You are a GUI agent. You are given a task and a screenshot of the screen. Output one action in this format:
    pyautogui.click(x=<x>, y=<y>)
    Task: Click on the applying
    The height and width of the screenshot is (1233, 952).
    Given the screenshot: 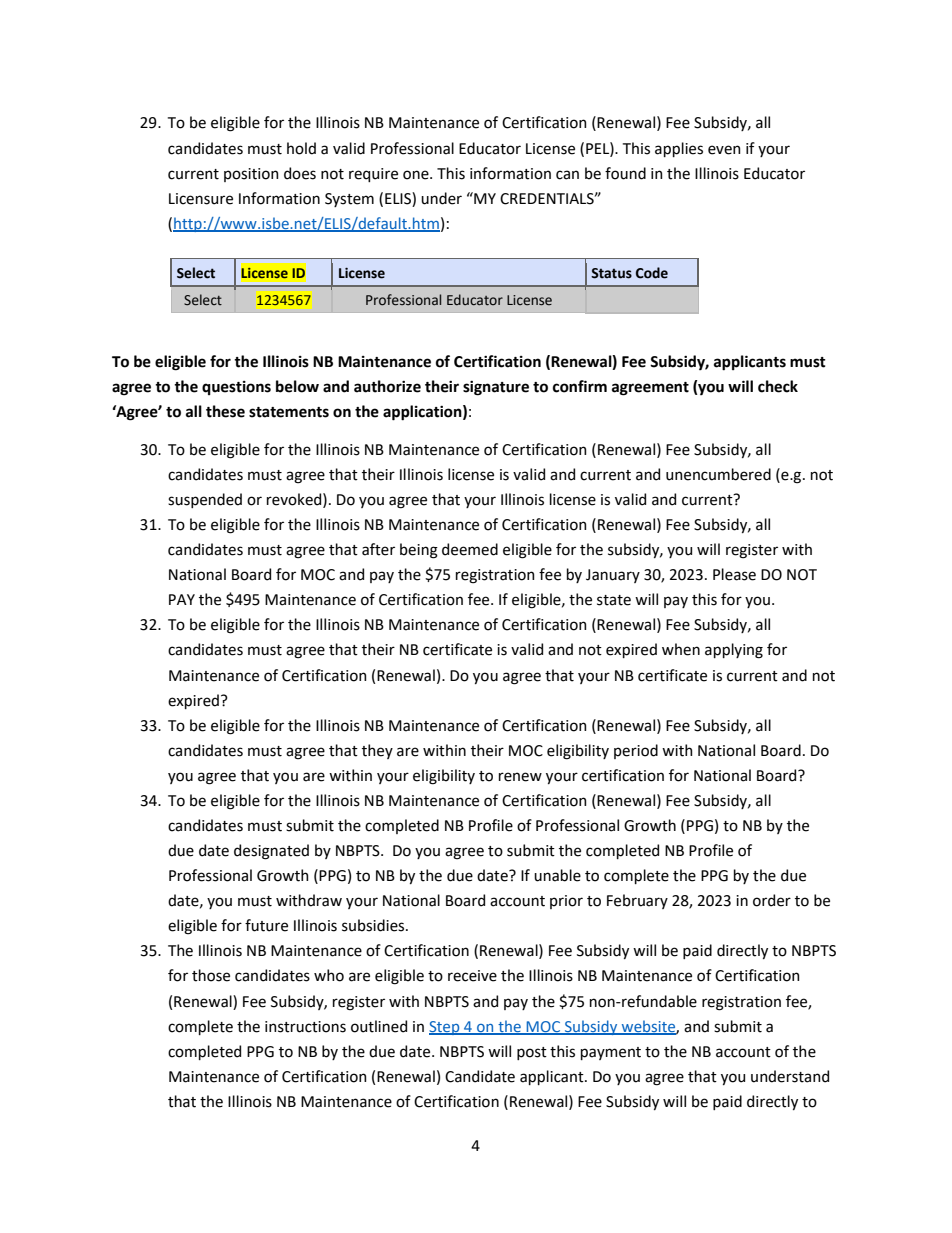 What is the action you would take?
    pyautogui.click(x=734, y=651)
